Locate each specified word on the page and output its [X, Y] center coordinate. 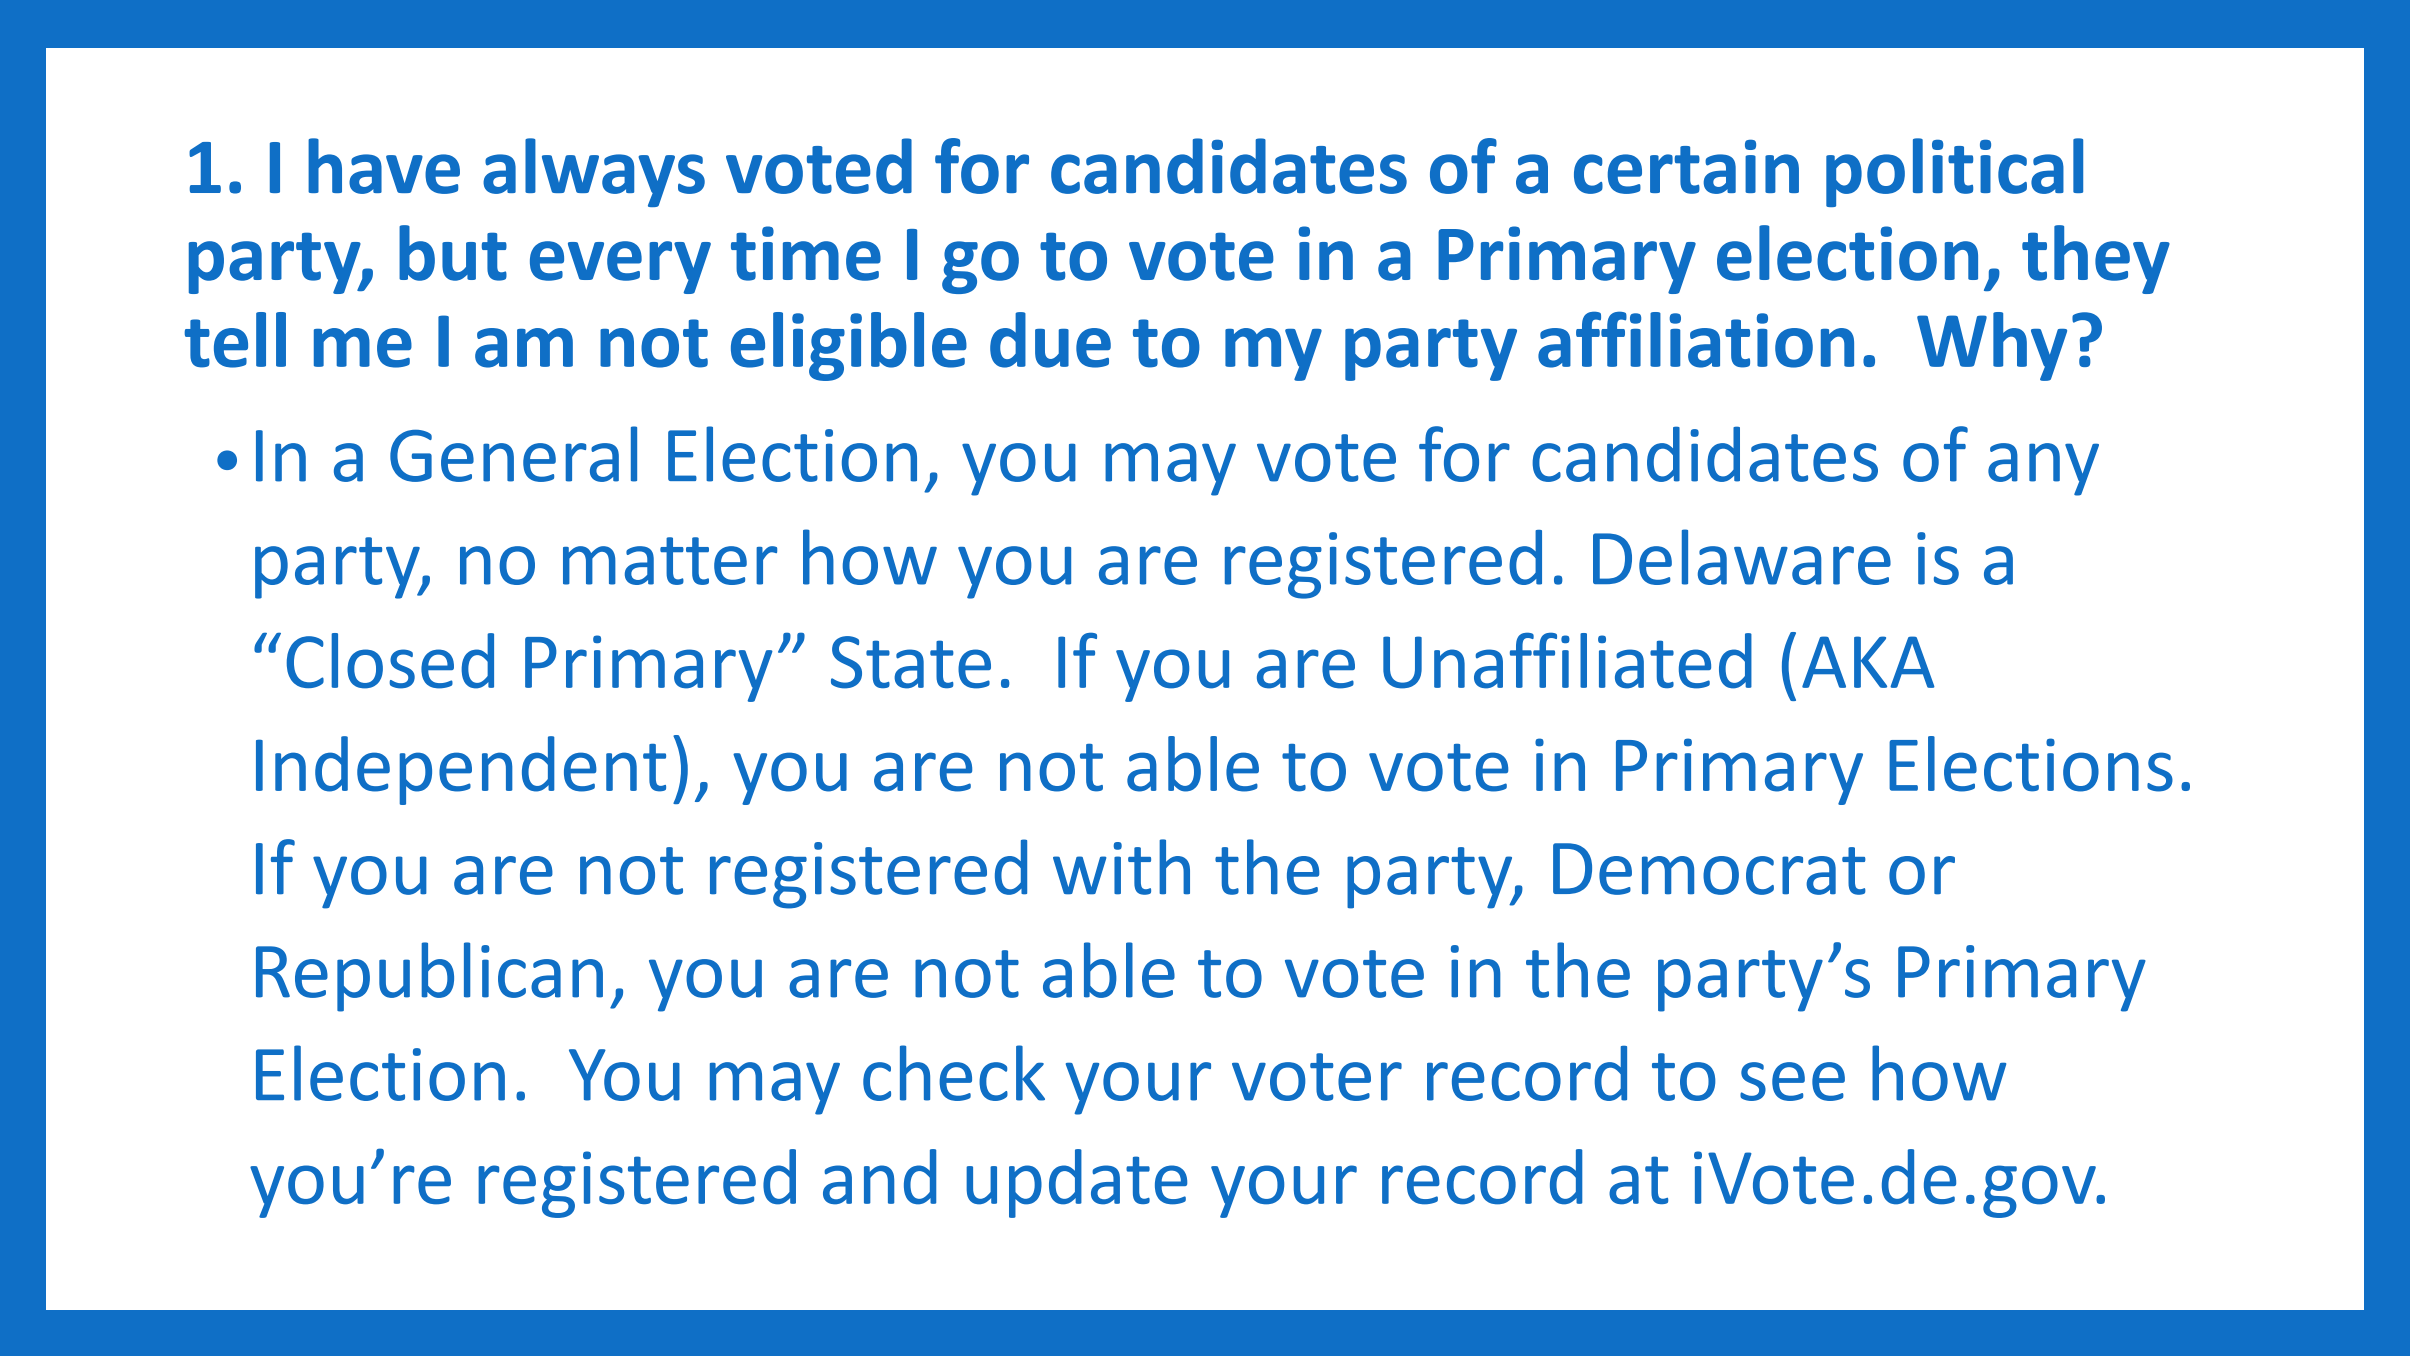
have [384, 166]
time [806, 253]
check [954, 1073]
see [1792, 1081]
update [1076, 1183]
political [1954, 172]
